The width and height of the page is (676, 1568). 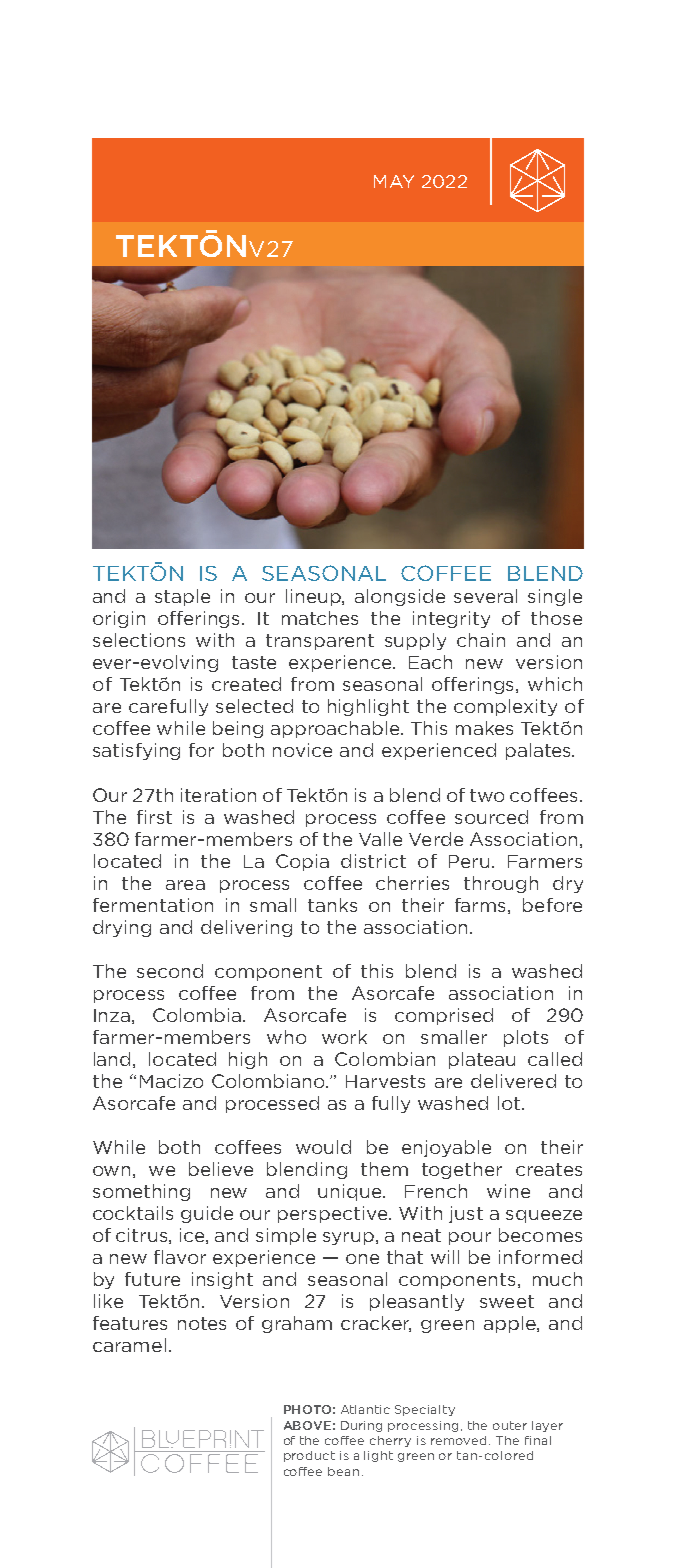 I want to click on Copia, so click(x=302, y=862).
